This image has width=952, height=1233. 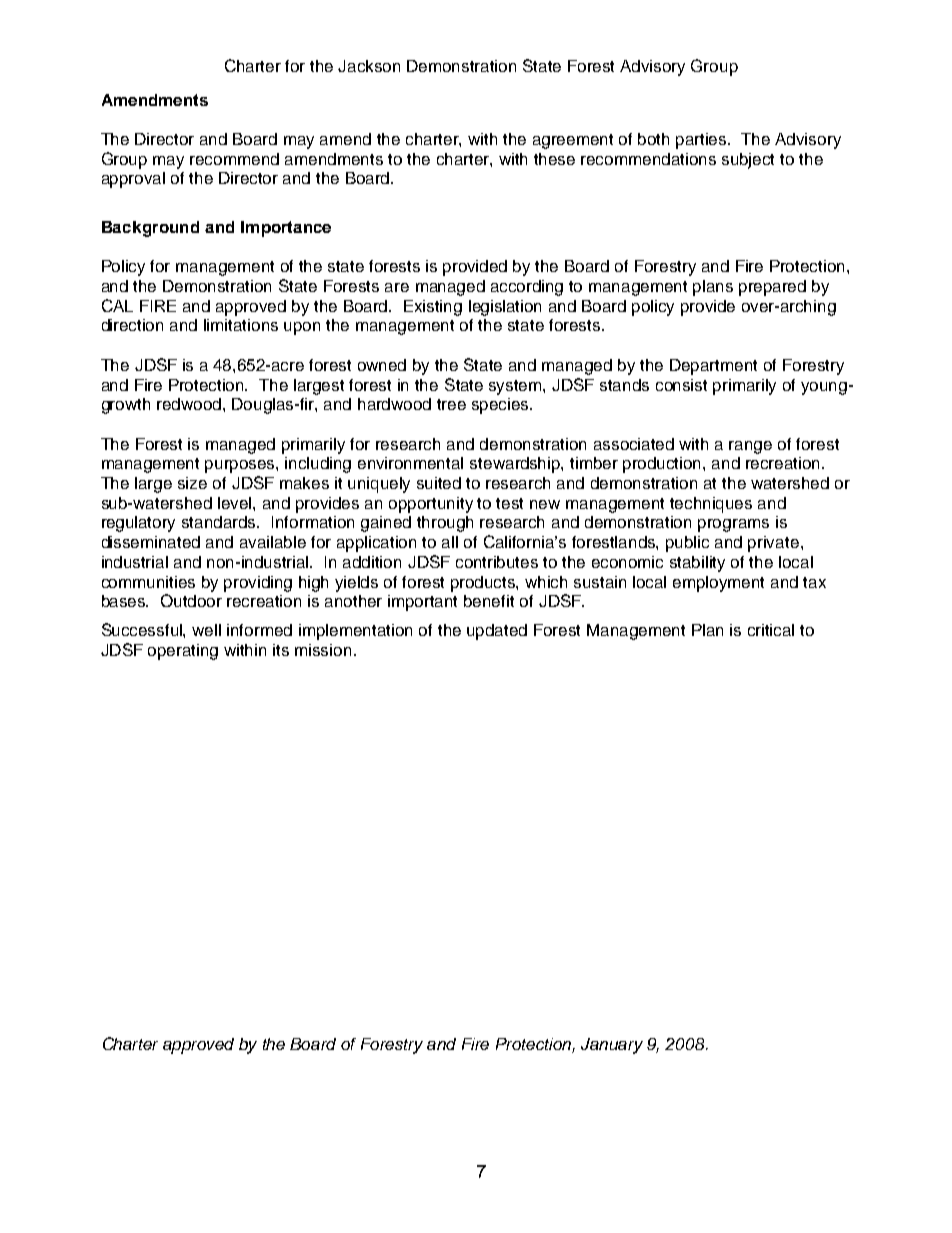 What do you see at coordinates (451, 404) in the image?
I see `tree` at bounding box center [451, 404].
